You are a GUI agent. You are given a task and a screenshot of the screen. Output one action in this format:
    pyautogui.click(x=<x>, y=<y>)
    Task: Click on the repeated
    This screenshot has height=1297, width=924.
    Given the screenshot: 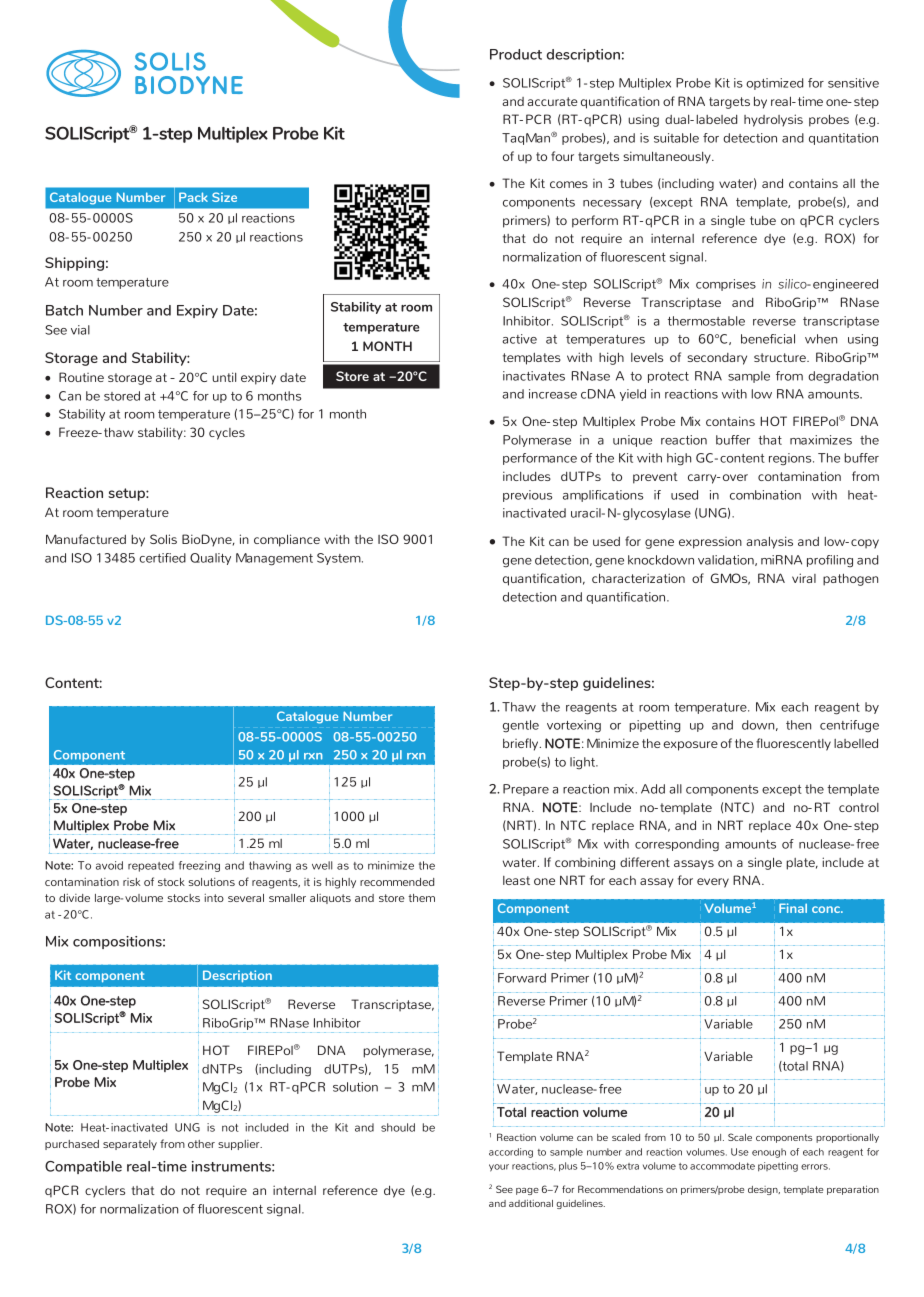 What is the action you would take?
    pyautogui.click(x=151, y=866)
